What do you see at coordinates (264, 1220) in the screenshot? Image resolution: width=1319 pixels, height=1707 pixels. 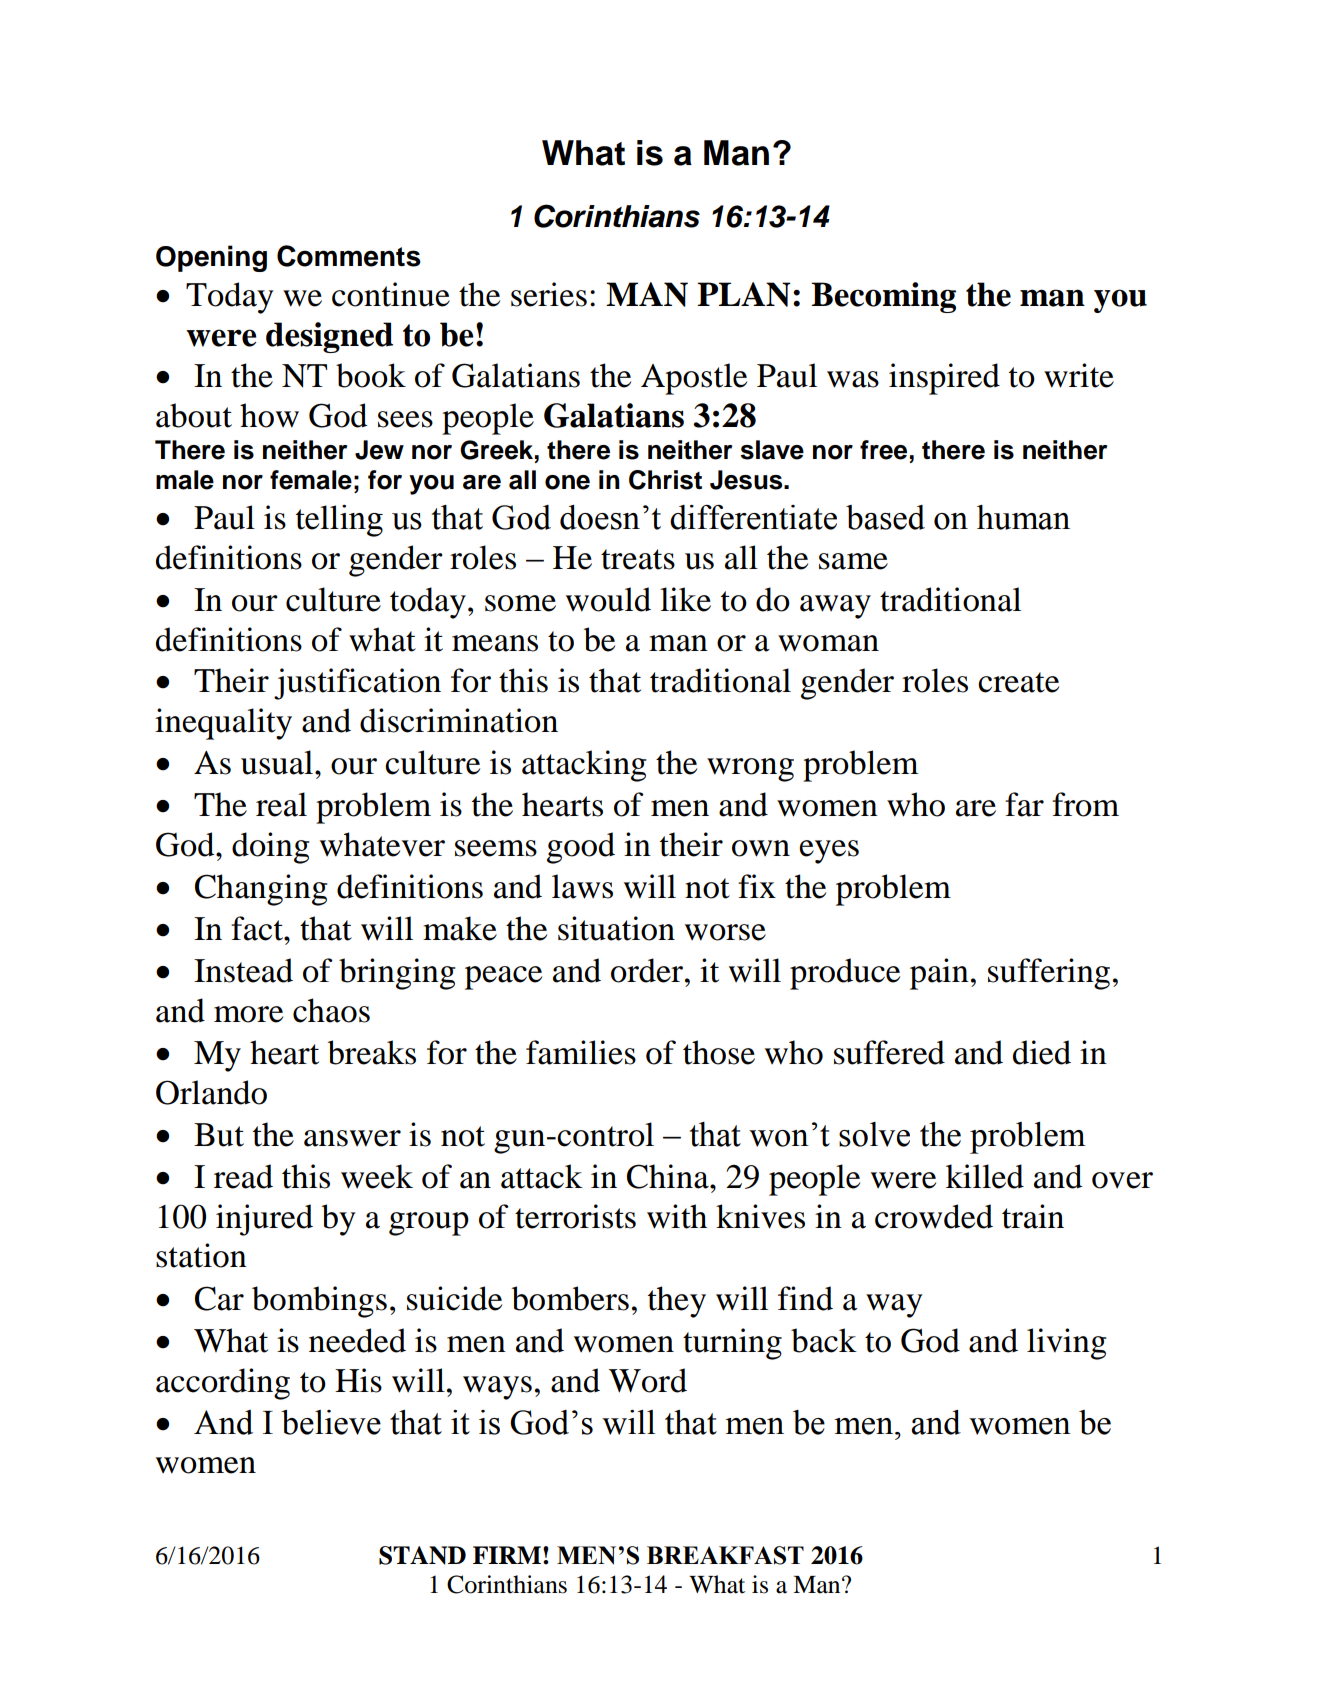 I see `injured` at bounding box center [264, 1220].
